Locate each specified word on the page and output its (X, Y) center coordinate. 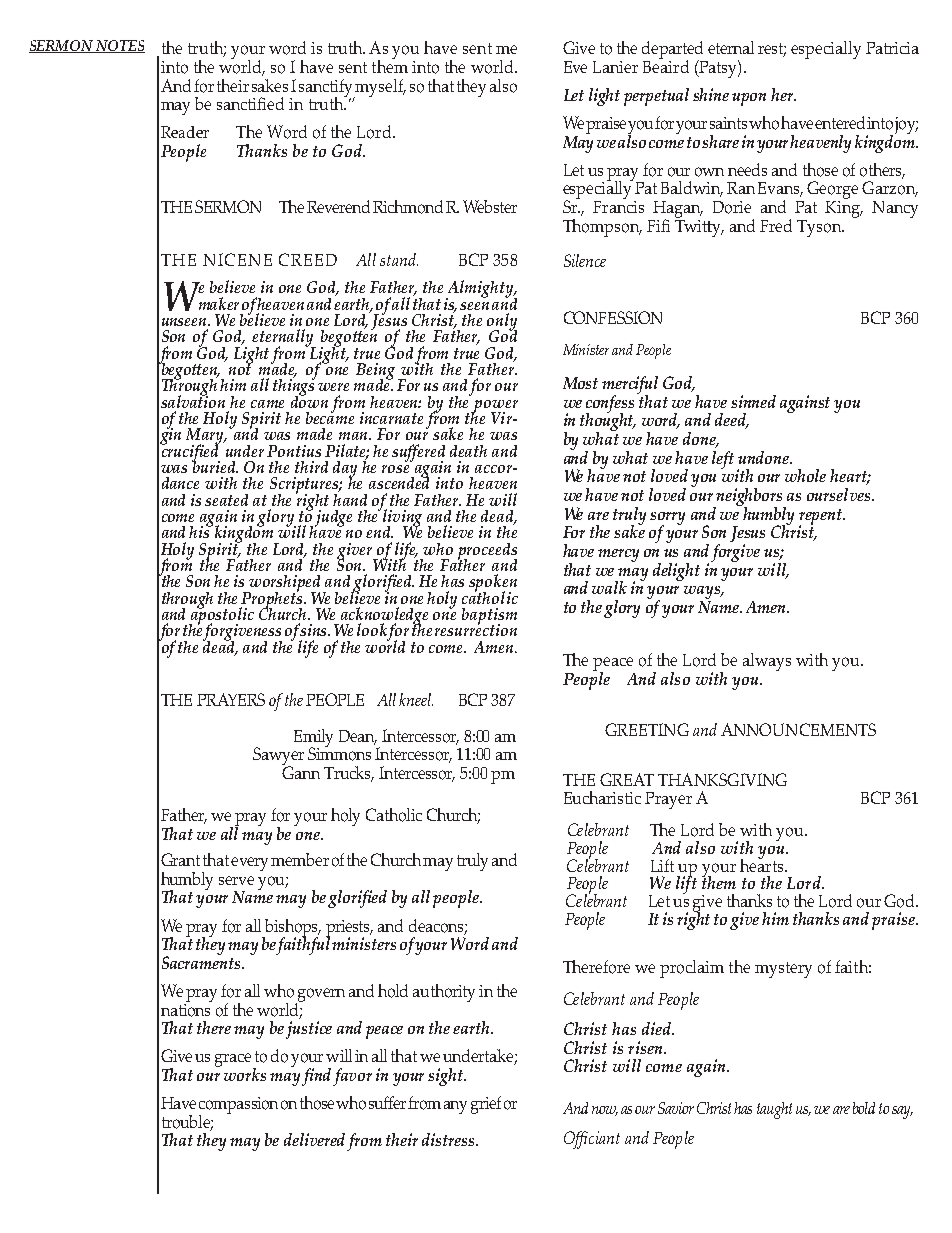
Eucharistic (602, 797)
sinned (753, 401)
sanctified (250, 103)
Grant (180, 859)
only (502, 323)
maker (219, 303)
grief (486, 1105)
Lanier (615, 67)
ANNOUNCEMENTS (798, 729)
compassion (238, 1106)
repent (822, 518)
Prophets (273, 600)
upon (749, 99)
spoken (493, 584)
